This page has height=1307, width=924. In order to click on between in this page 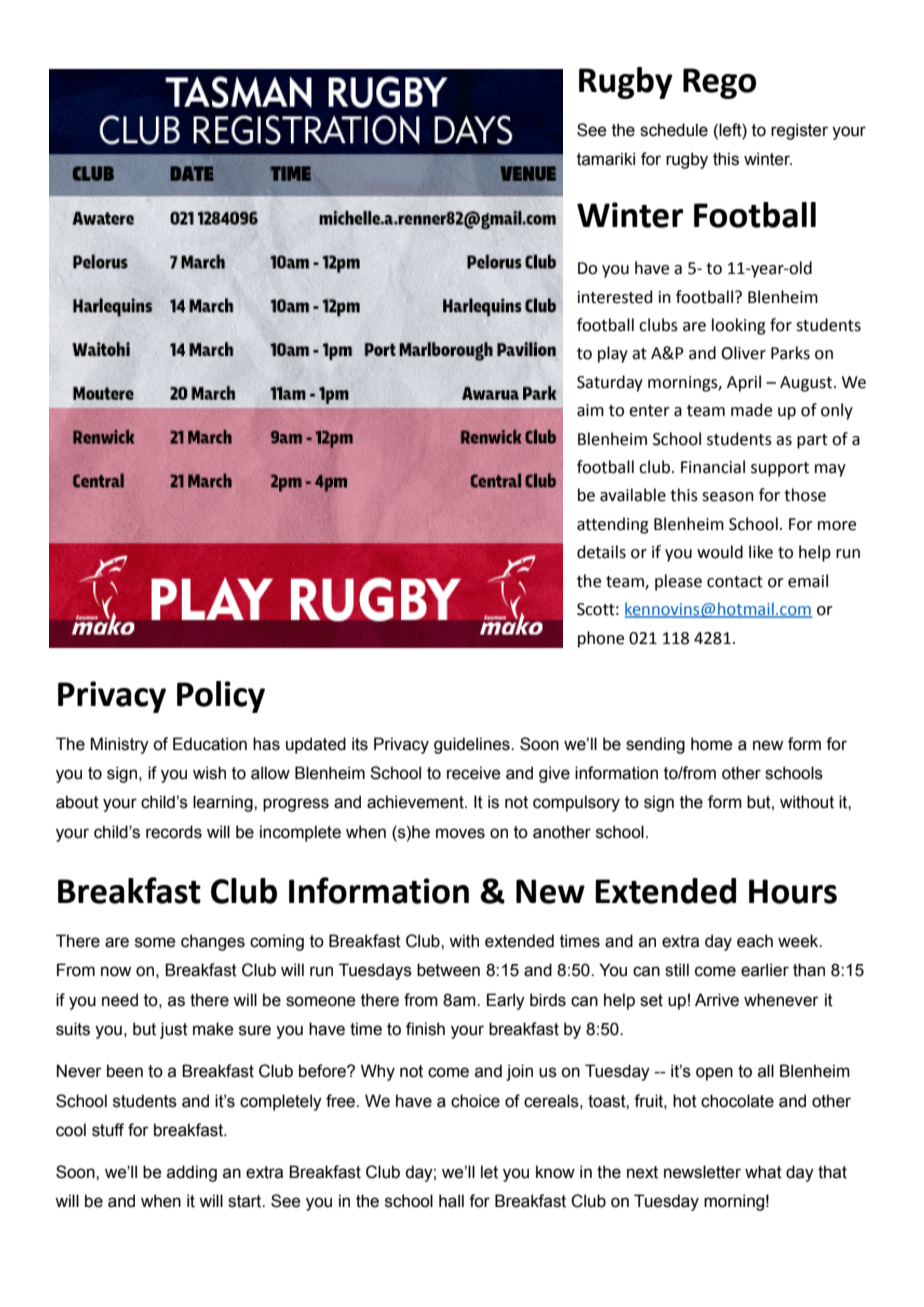, I will do `click(448, 970)`.
